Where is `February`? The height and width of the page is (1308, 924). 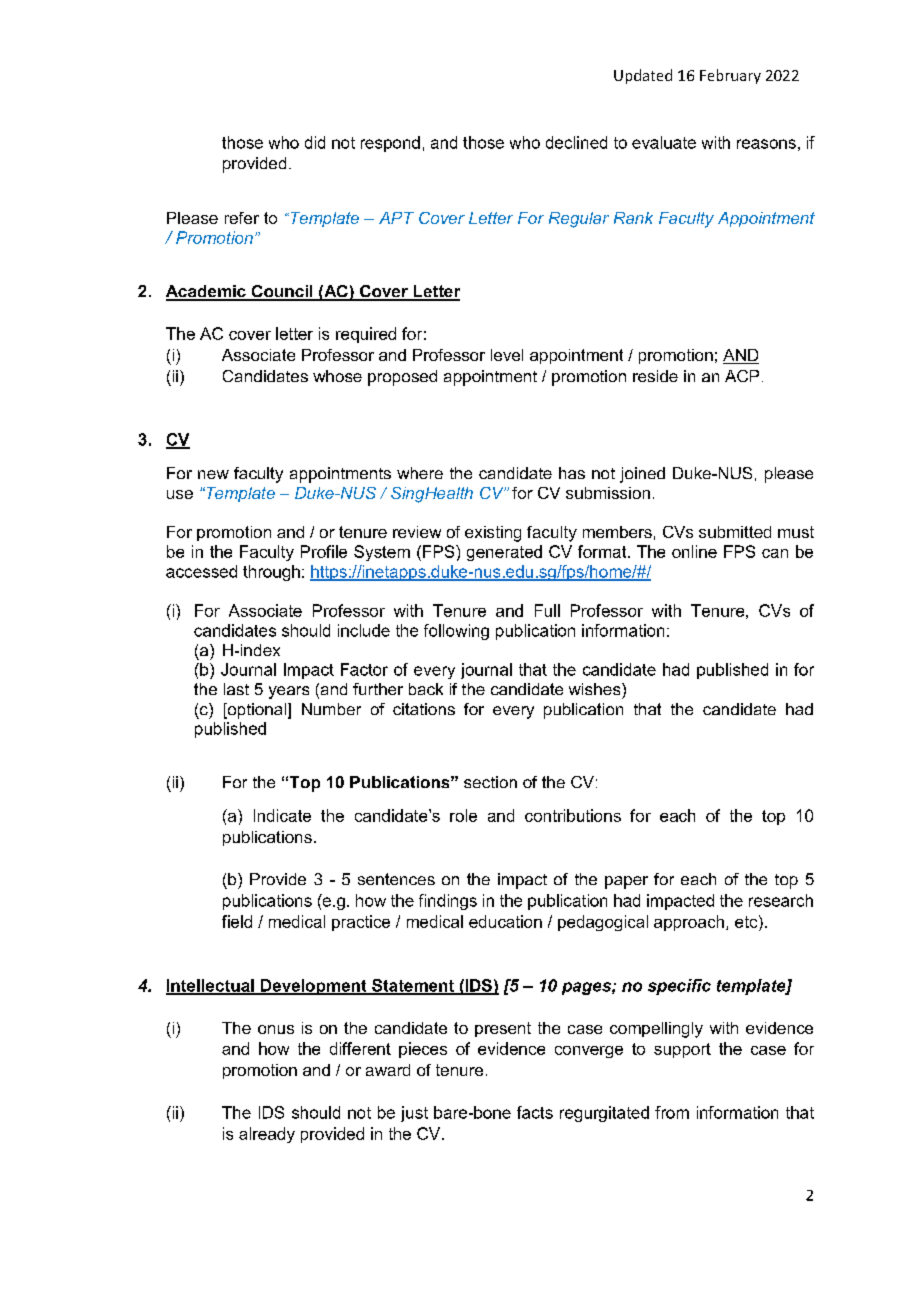
February is located at coordinates (730, 76).
